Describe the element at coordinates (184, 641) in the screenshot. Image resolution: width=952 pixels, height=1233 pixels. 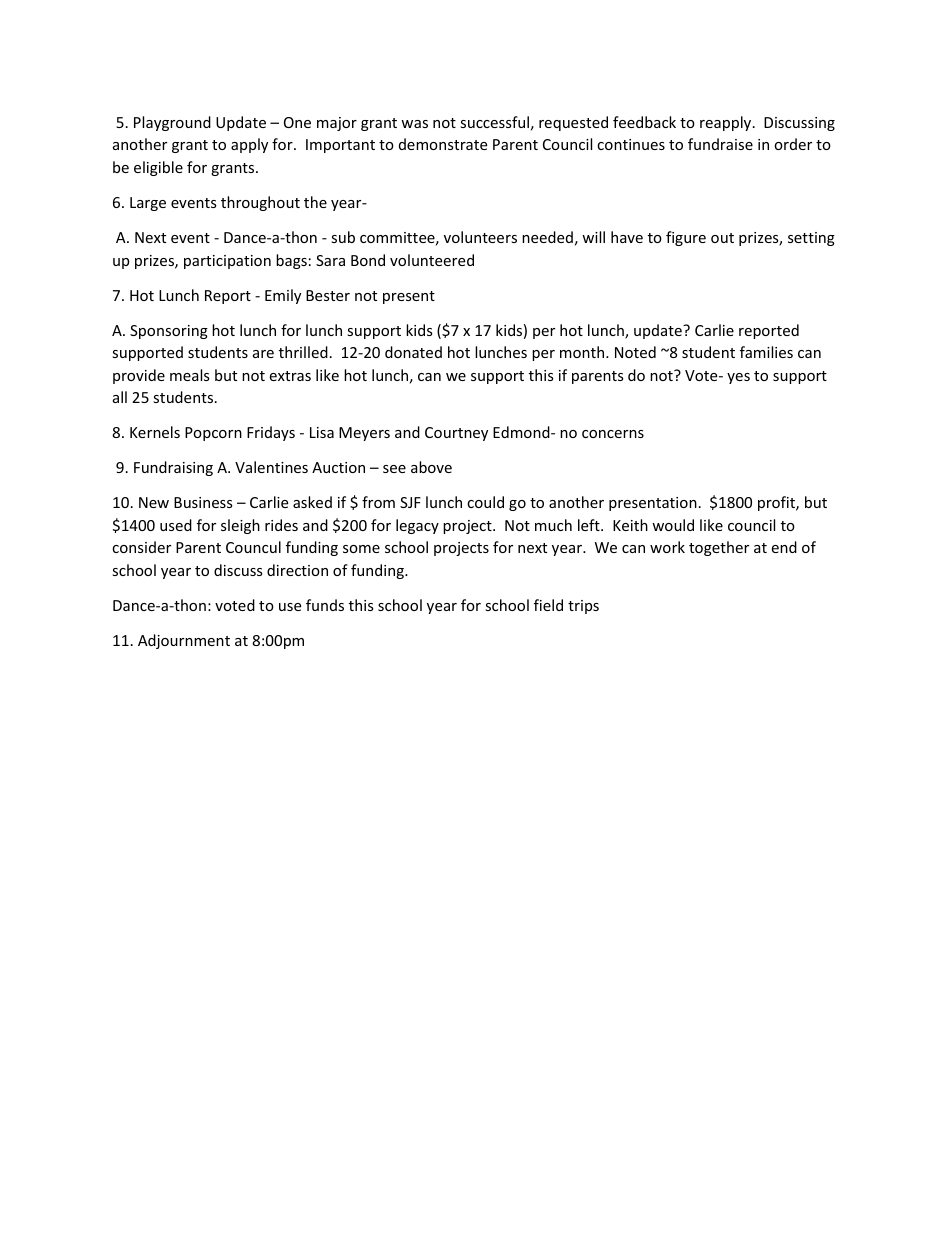
I see `Adjournment` at that location.
